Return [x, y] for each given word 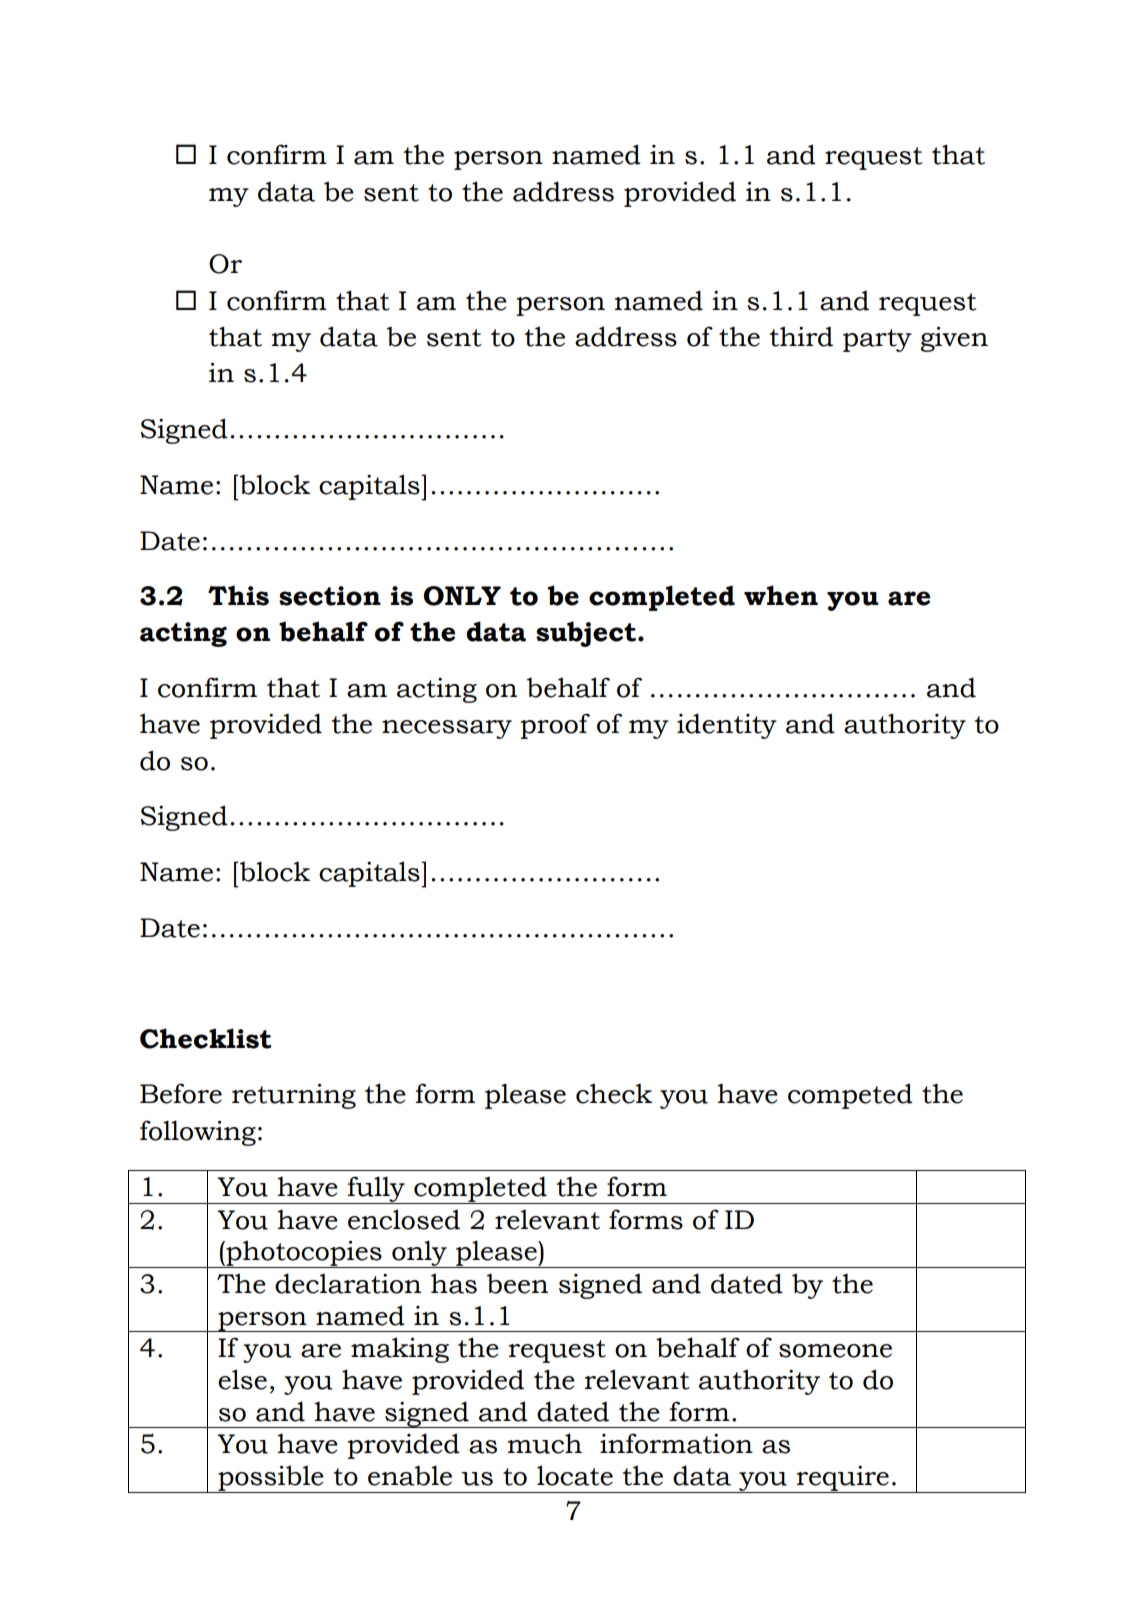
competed [850, 1096]
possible [271, 1479]
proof [555, 726]
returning [294, 1096]
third [801, 336]
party [877, 340]
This [238, 595]
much [545, 1443]
